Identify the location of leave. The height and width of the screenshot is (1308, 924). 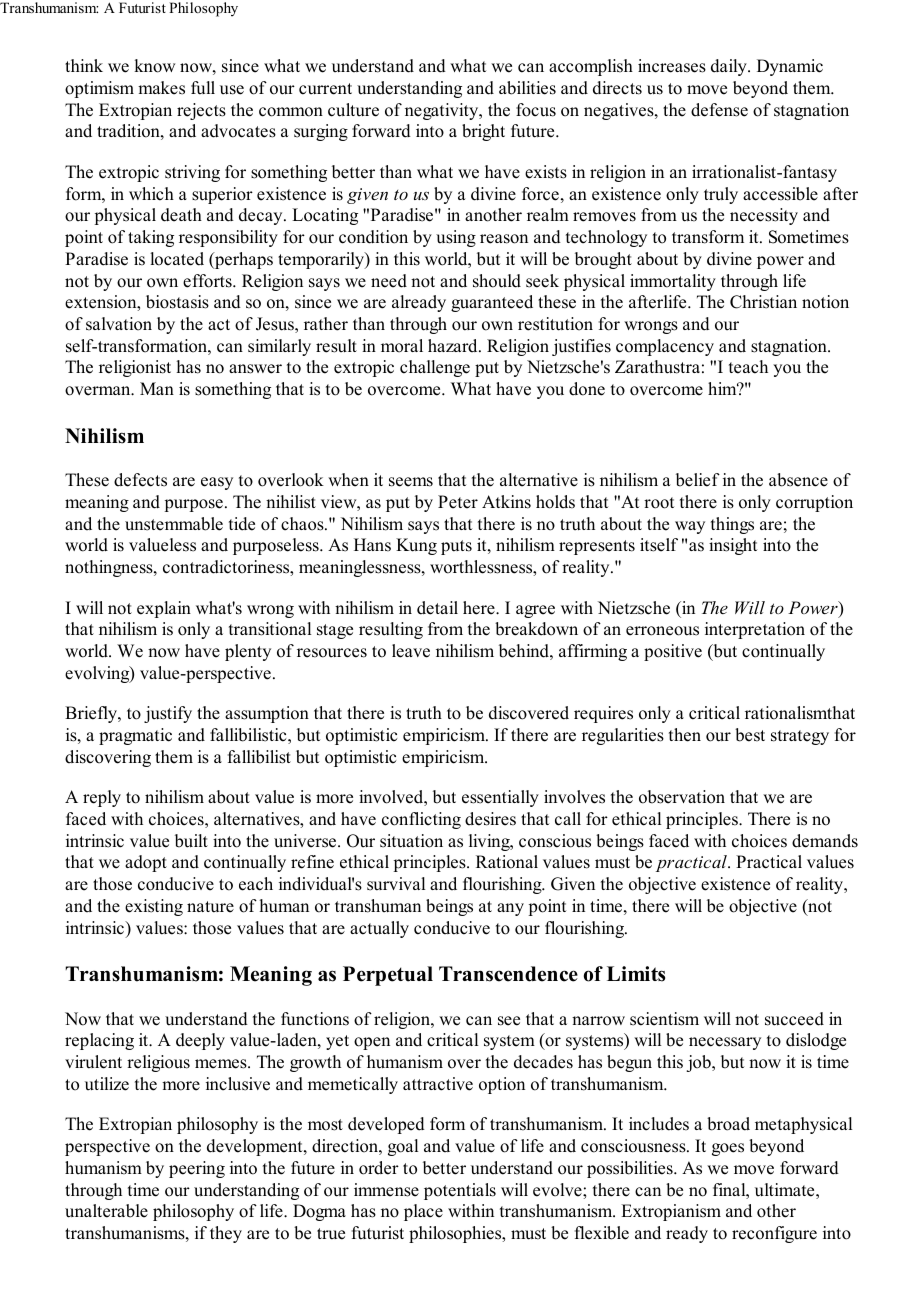
(411, 651).
